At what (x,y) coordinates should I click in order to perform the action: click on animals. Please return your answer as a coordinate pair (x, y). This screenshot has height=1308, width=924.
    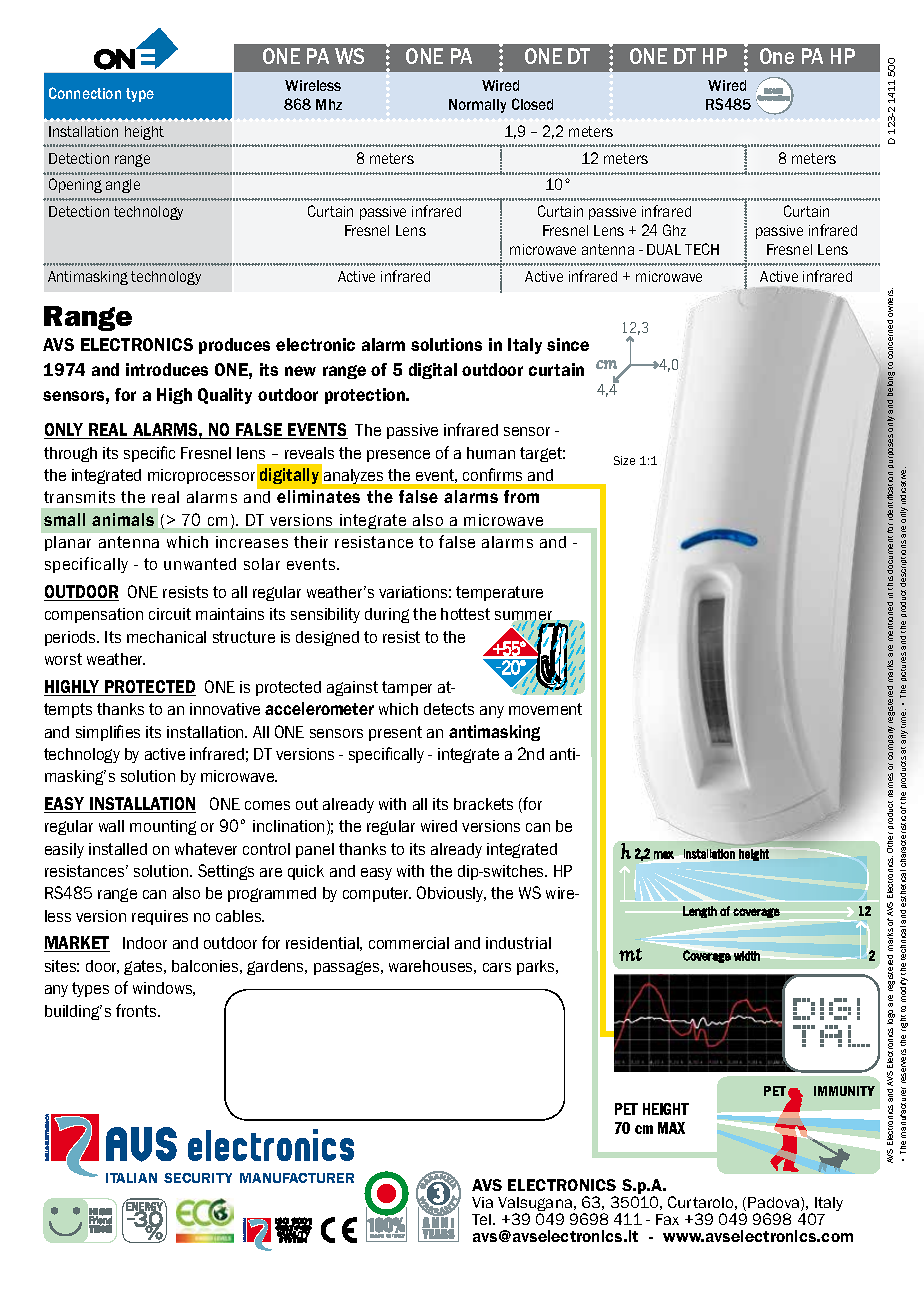
    Looking at the image, I should click on (123, 519).
